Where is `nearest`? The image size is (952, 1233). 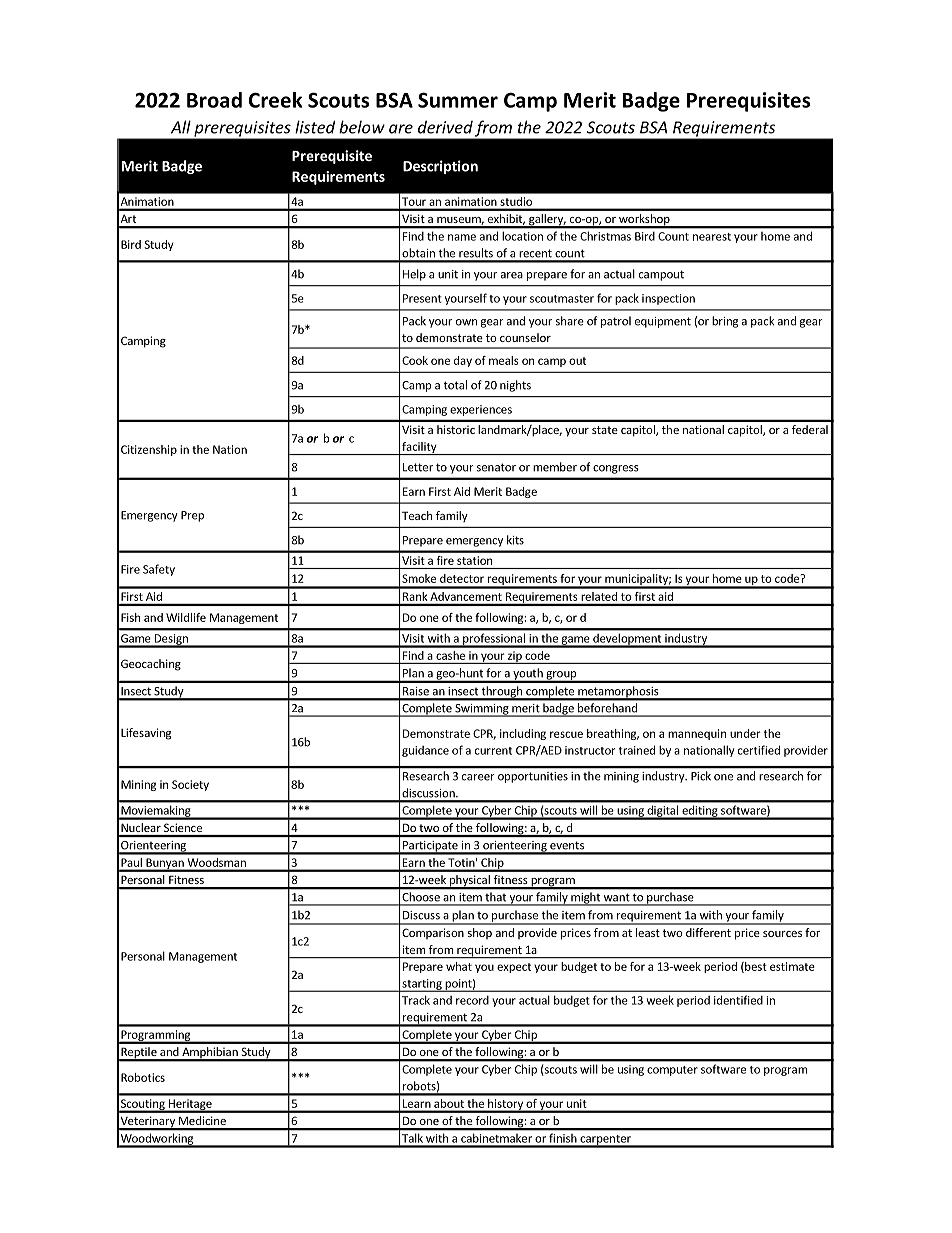 nearest is located at coordinates (712, 237).
